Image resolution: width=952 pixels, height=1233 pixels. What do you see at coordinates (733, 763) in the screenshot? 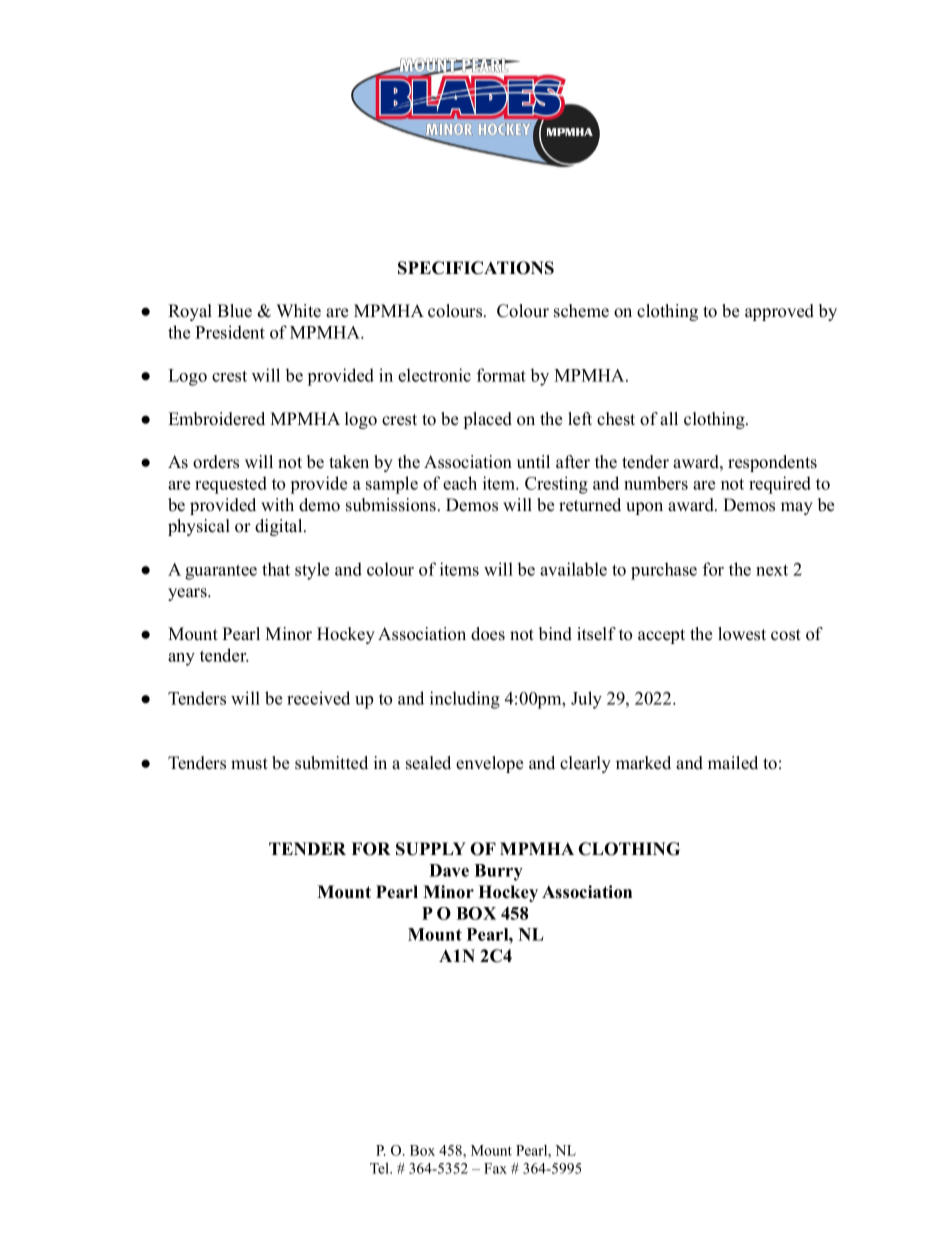
I see `mailed` at bounding box center [733, 763].
